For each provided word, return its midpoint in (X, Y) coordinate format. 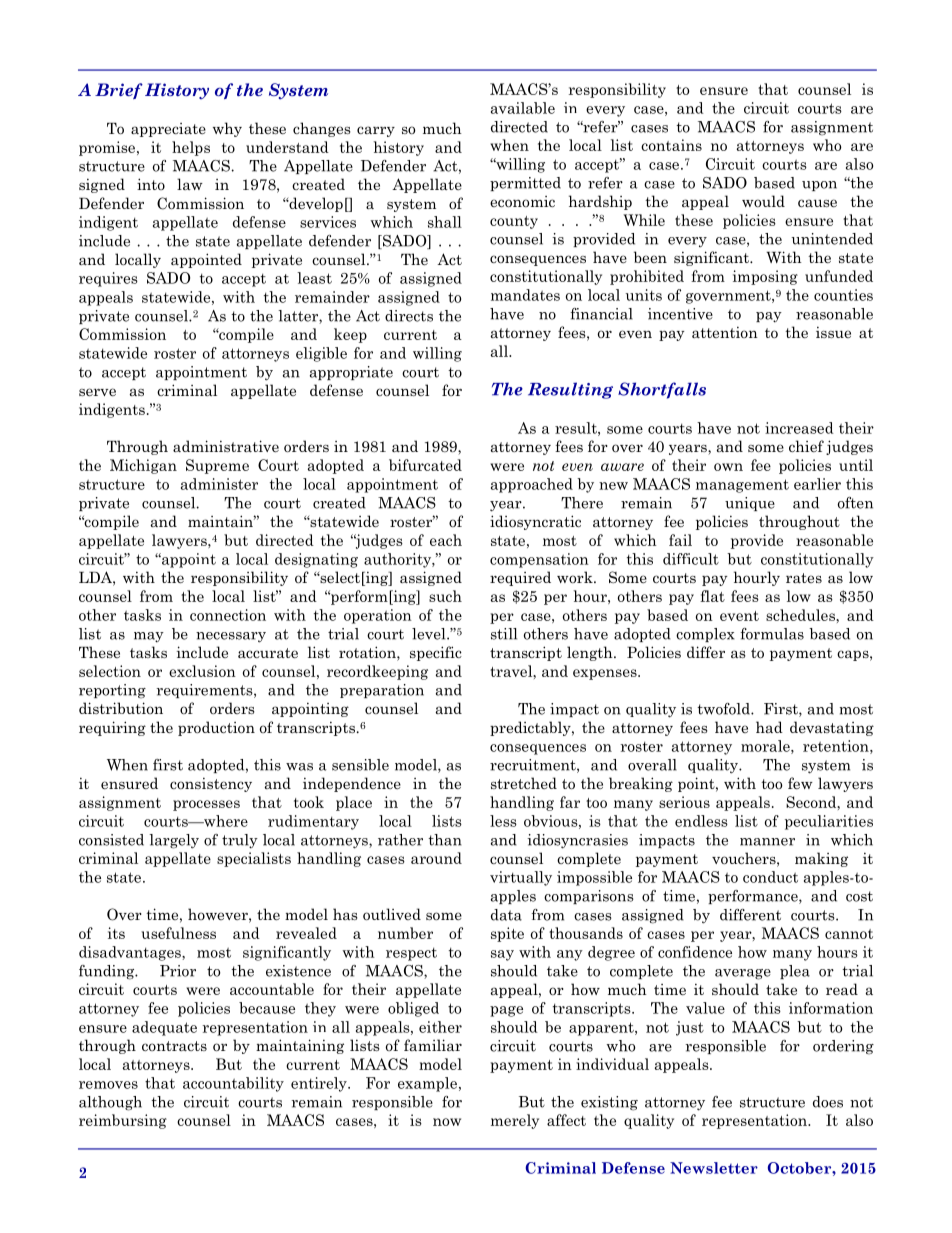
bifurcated (425, 465)
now (447, 1122)
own (728, 467)
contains (671, 145)
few (800, 783)
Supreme (217, 466)
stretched (524, 783)
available (523, 108)
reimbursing (123, 1121)
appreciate (168, 130)
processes (206, 805)
